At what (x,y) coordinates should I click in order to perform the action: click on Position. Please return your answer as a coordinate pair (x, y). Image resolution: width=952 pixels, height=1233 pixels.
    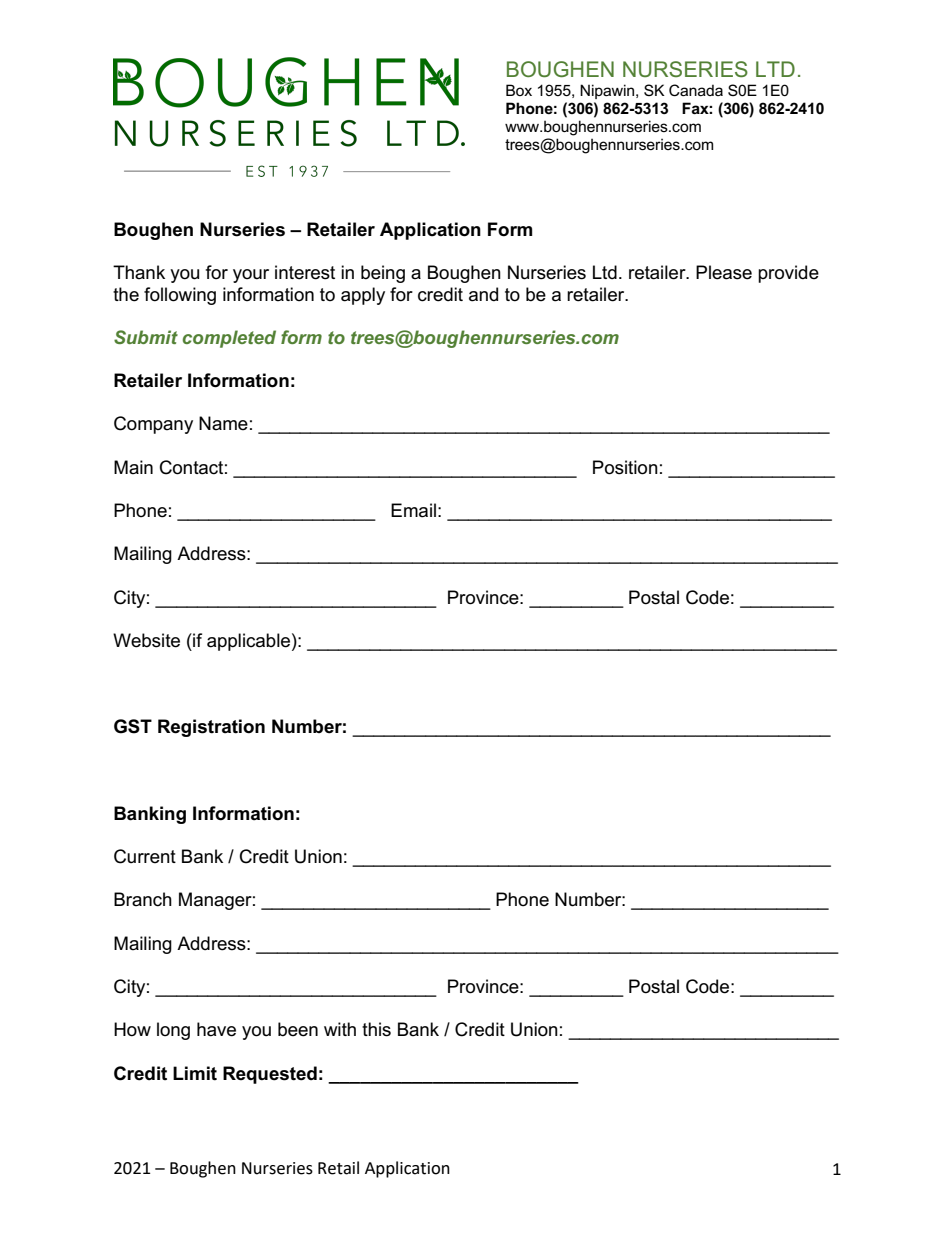
    Looking at the image, I should click on (625, 467).
